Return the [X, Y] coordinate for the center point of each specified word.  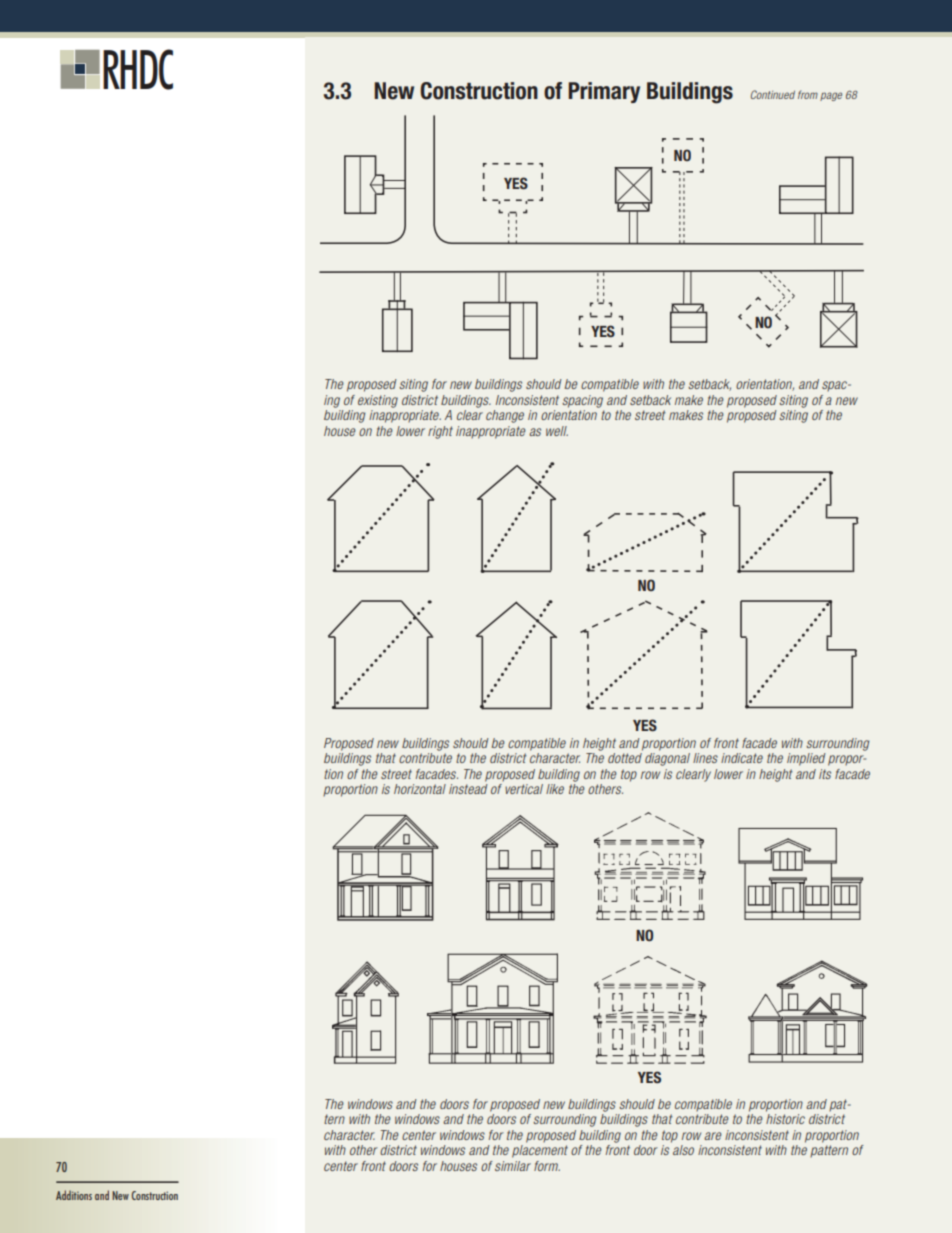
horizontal [420, 789]
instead [468, 789]
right [440, 432]
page [831, 96]
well [557, 431]
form [547, 1166]
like [555, 789]
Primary [604, 92]
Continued [773, 94]
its [825, 774]
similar [513, 1166]
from [808, 94]
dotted [625, 758]
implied [806, 759]
